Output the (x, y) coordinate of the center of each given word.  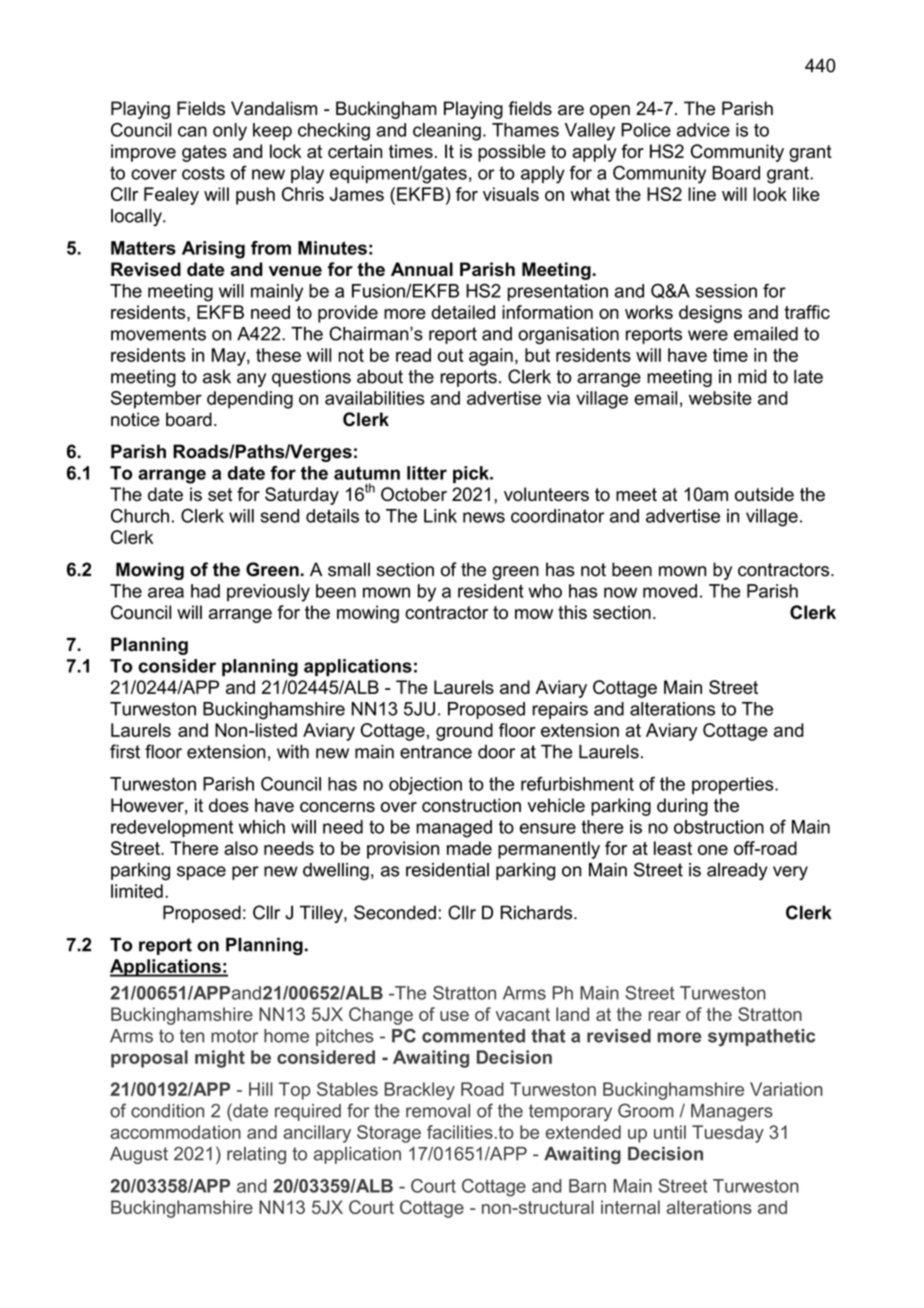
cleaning (447, 132)
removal (438, 1111)
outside (764, 494)
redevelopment (172, 828)
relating (256, 1155)
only (230, 132)
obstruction (719, 827)
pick (472, 475)
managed (454, 829)
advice (703, 130)
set (220, 494)
